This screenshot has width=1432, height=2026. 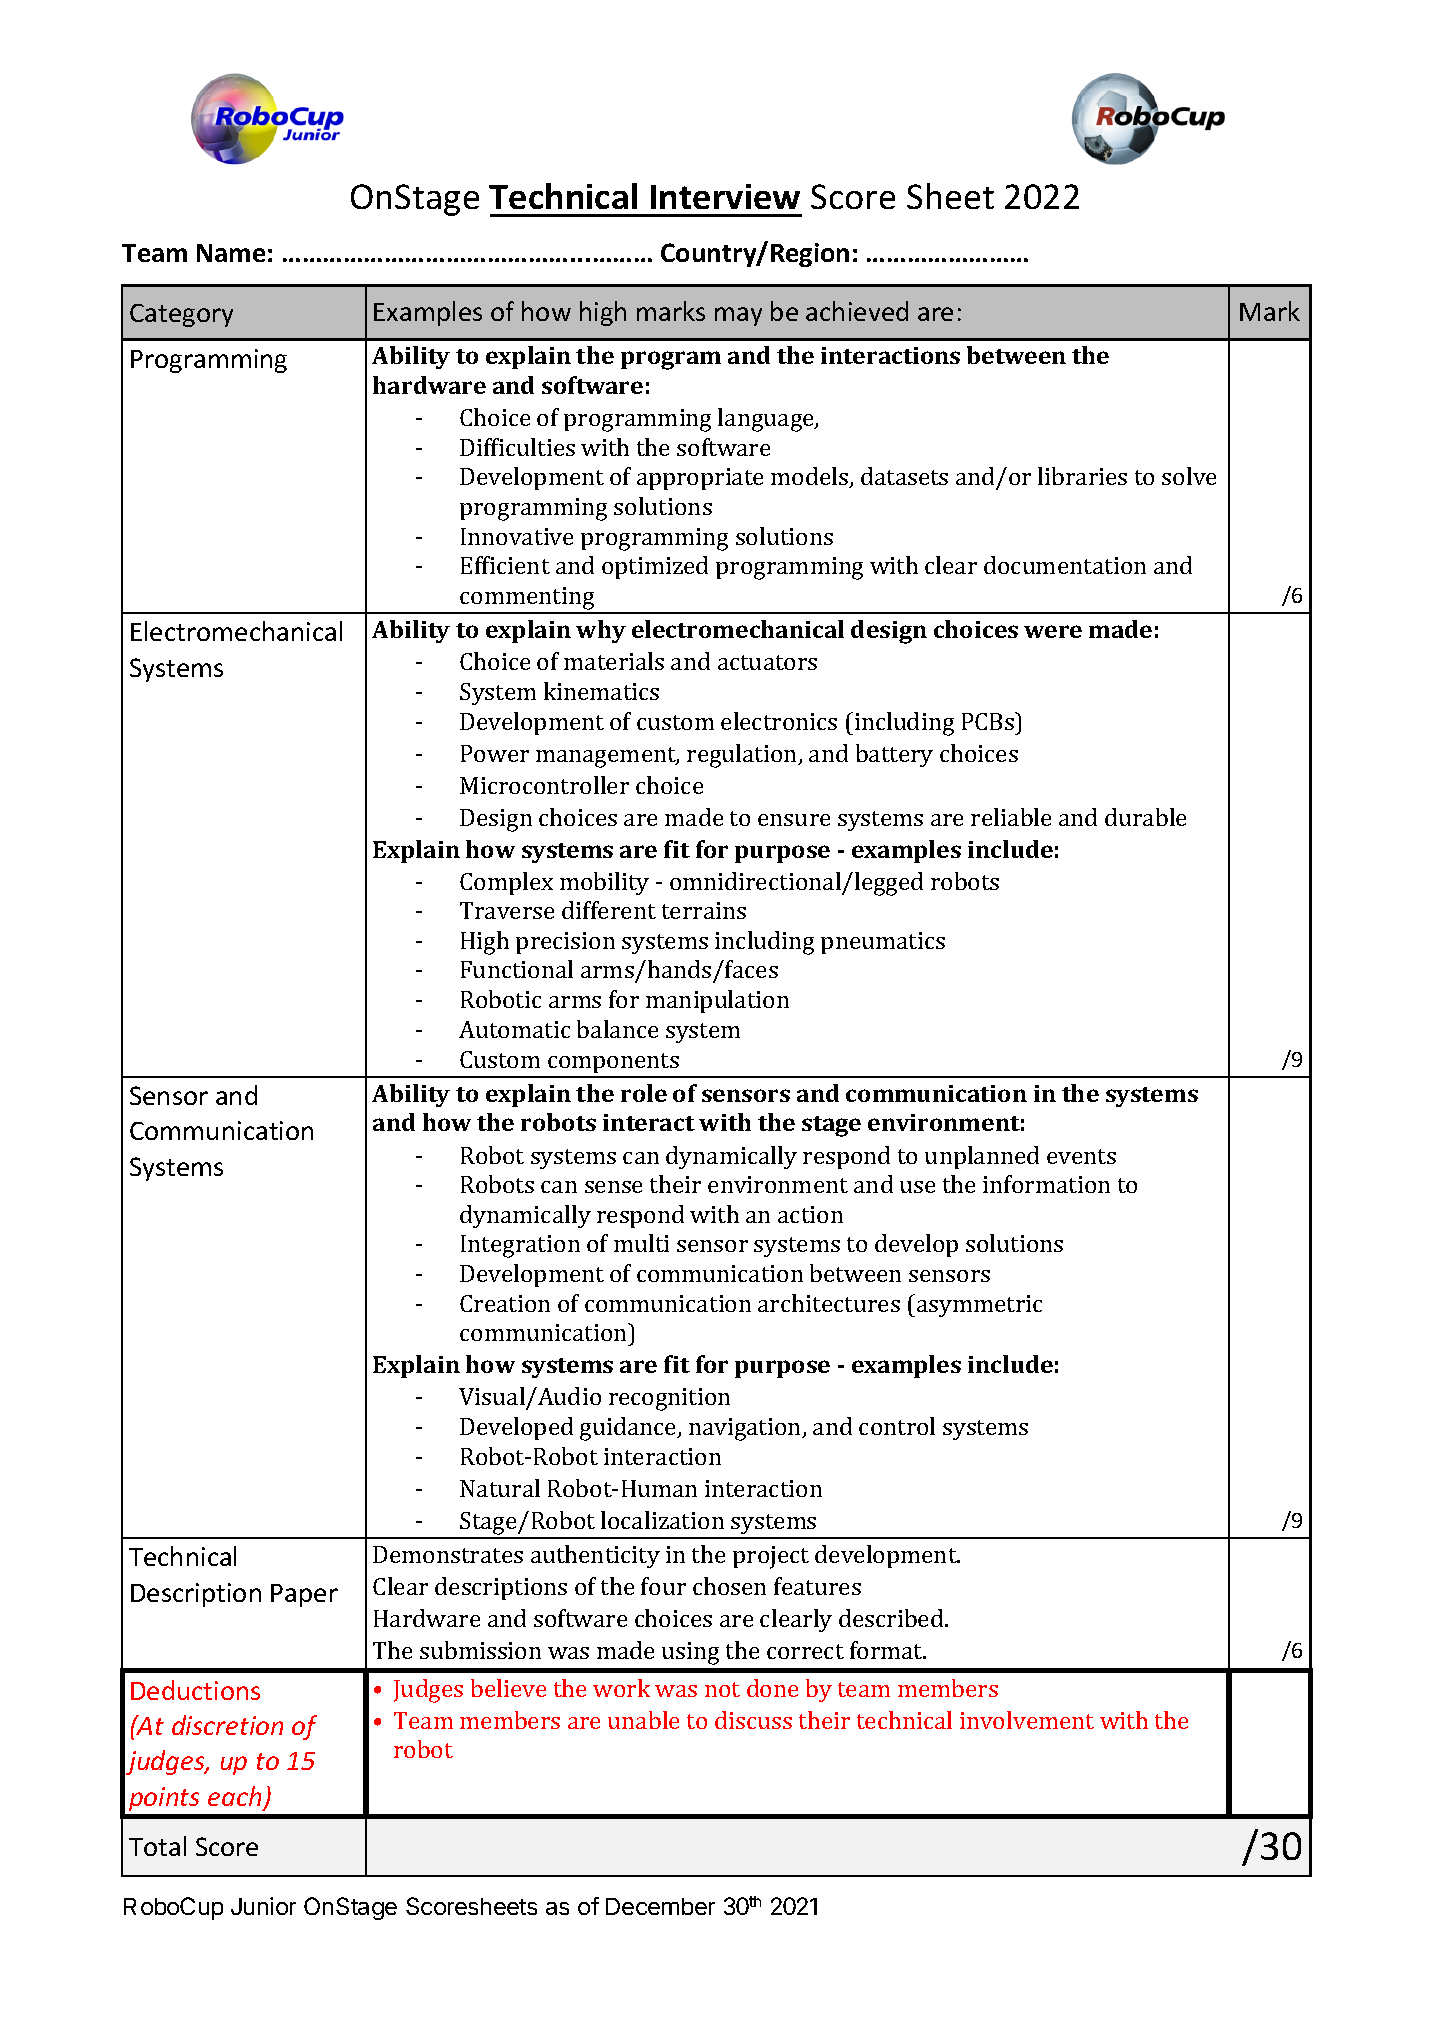 What do you see at coordinates (1065, 565) in the screenshot?
I see `documentation` at bounding box center [1065, 565].
